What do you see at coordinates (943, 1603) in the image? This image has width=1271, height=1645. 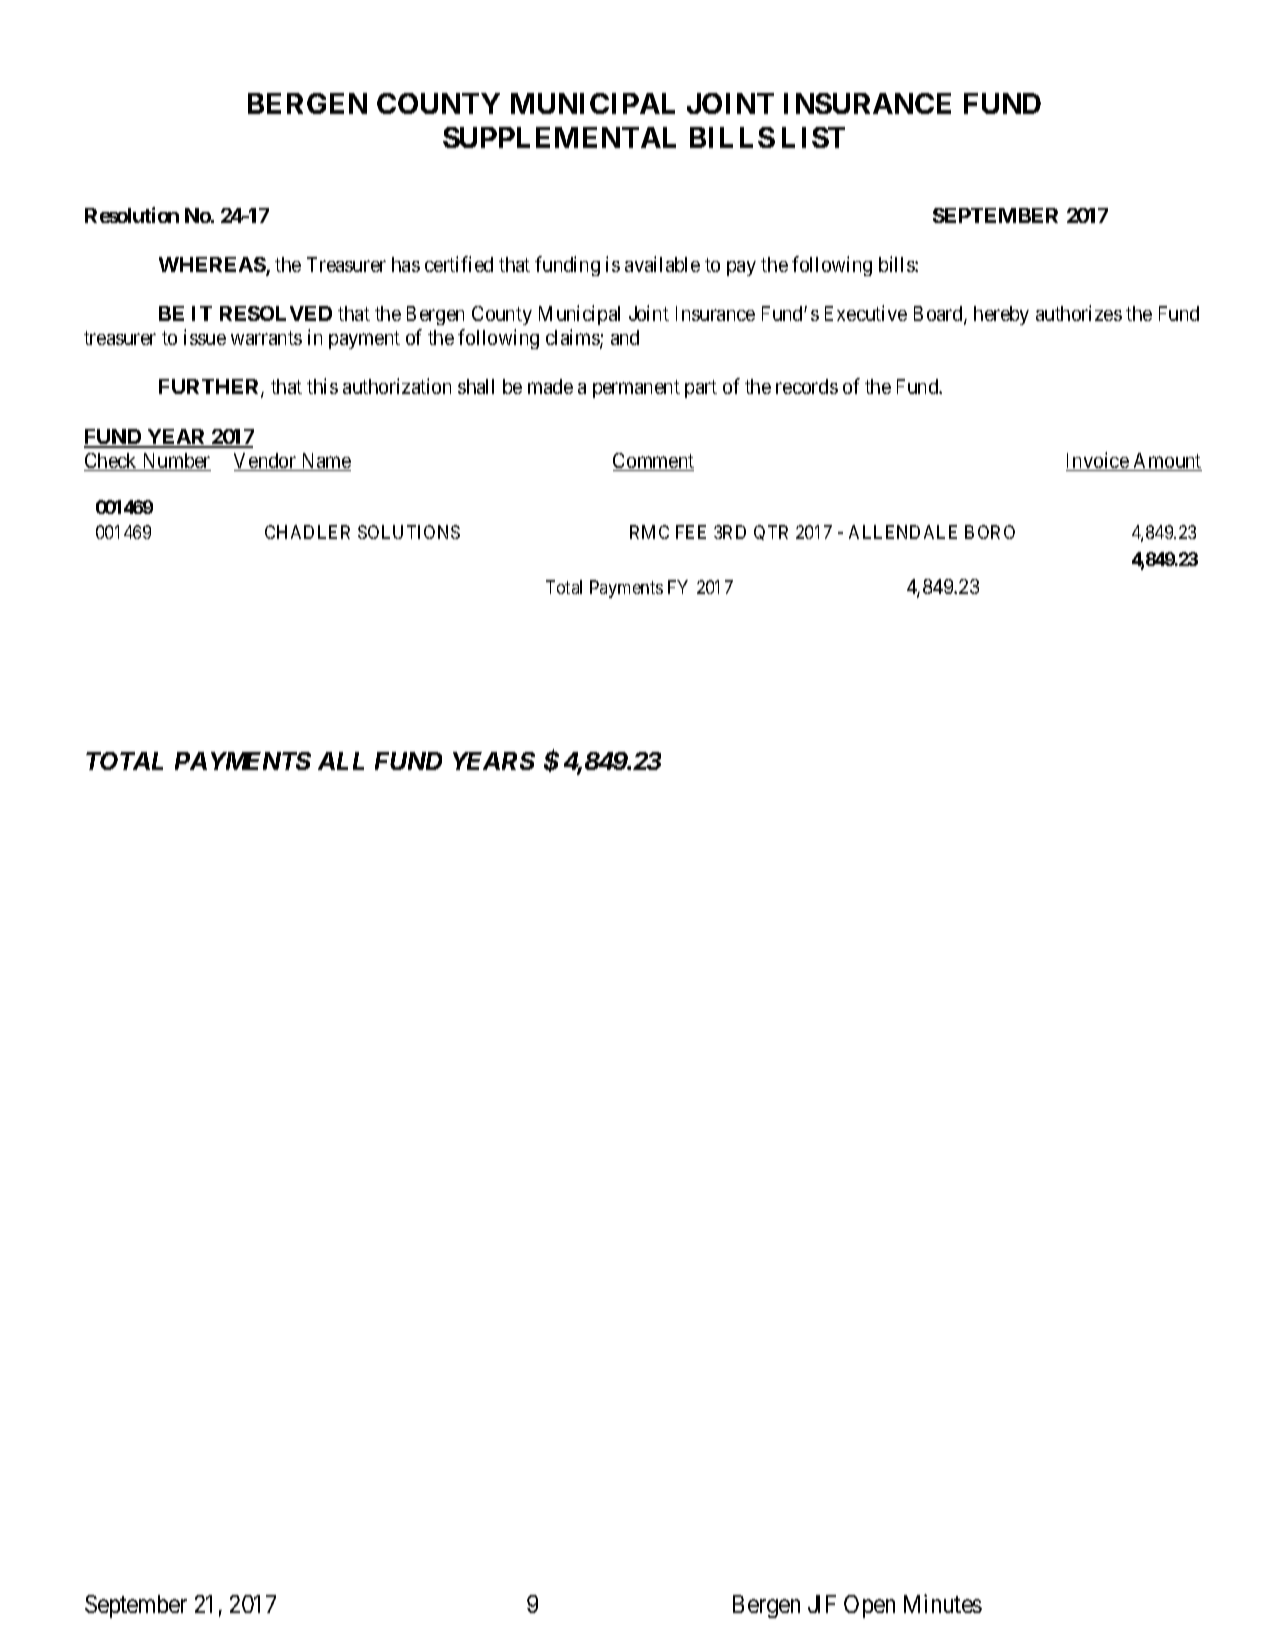 I see `Minutes` at bounding box center [943, 1603].
